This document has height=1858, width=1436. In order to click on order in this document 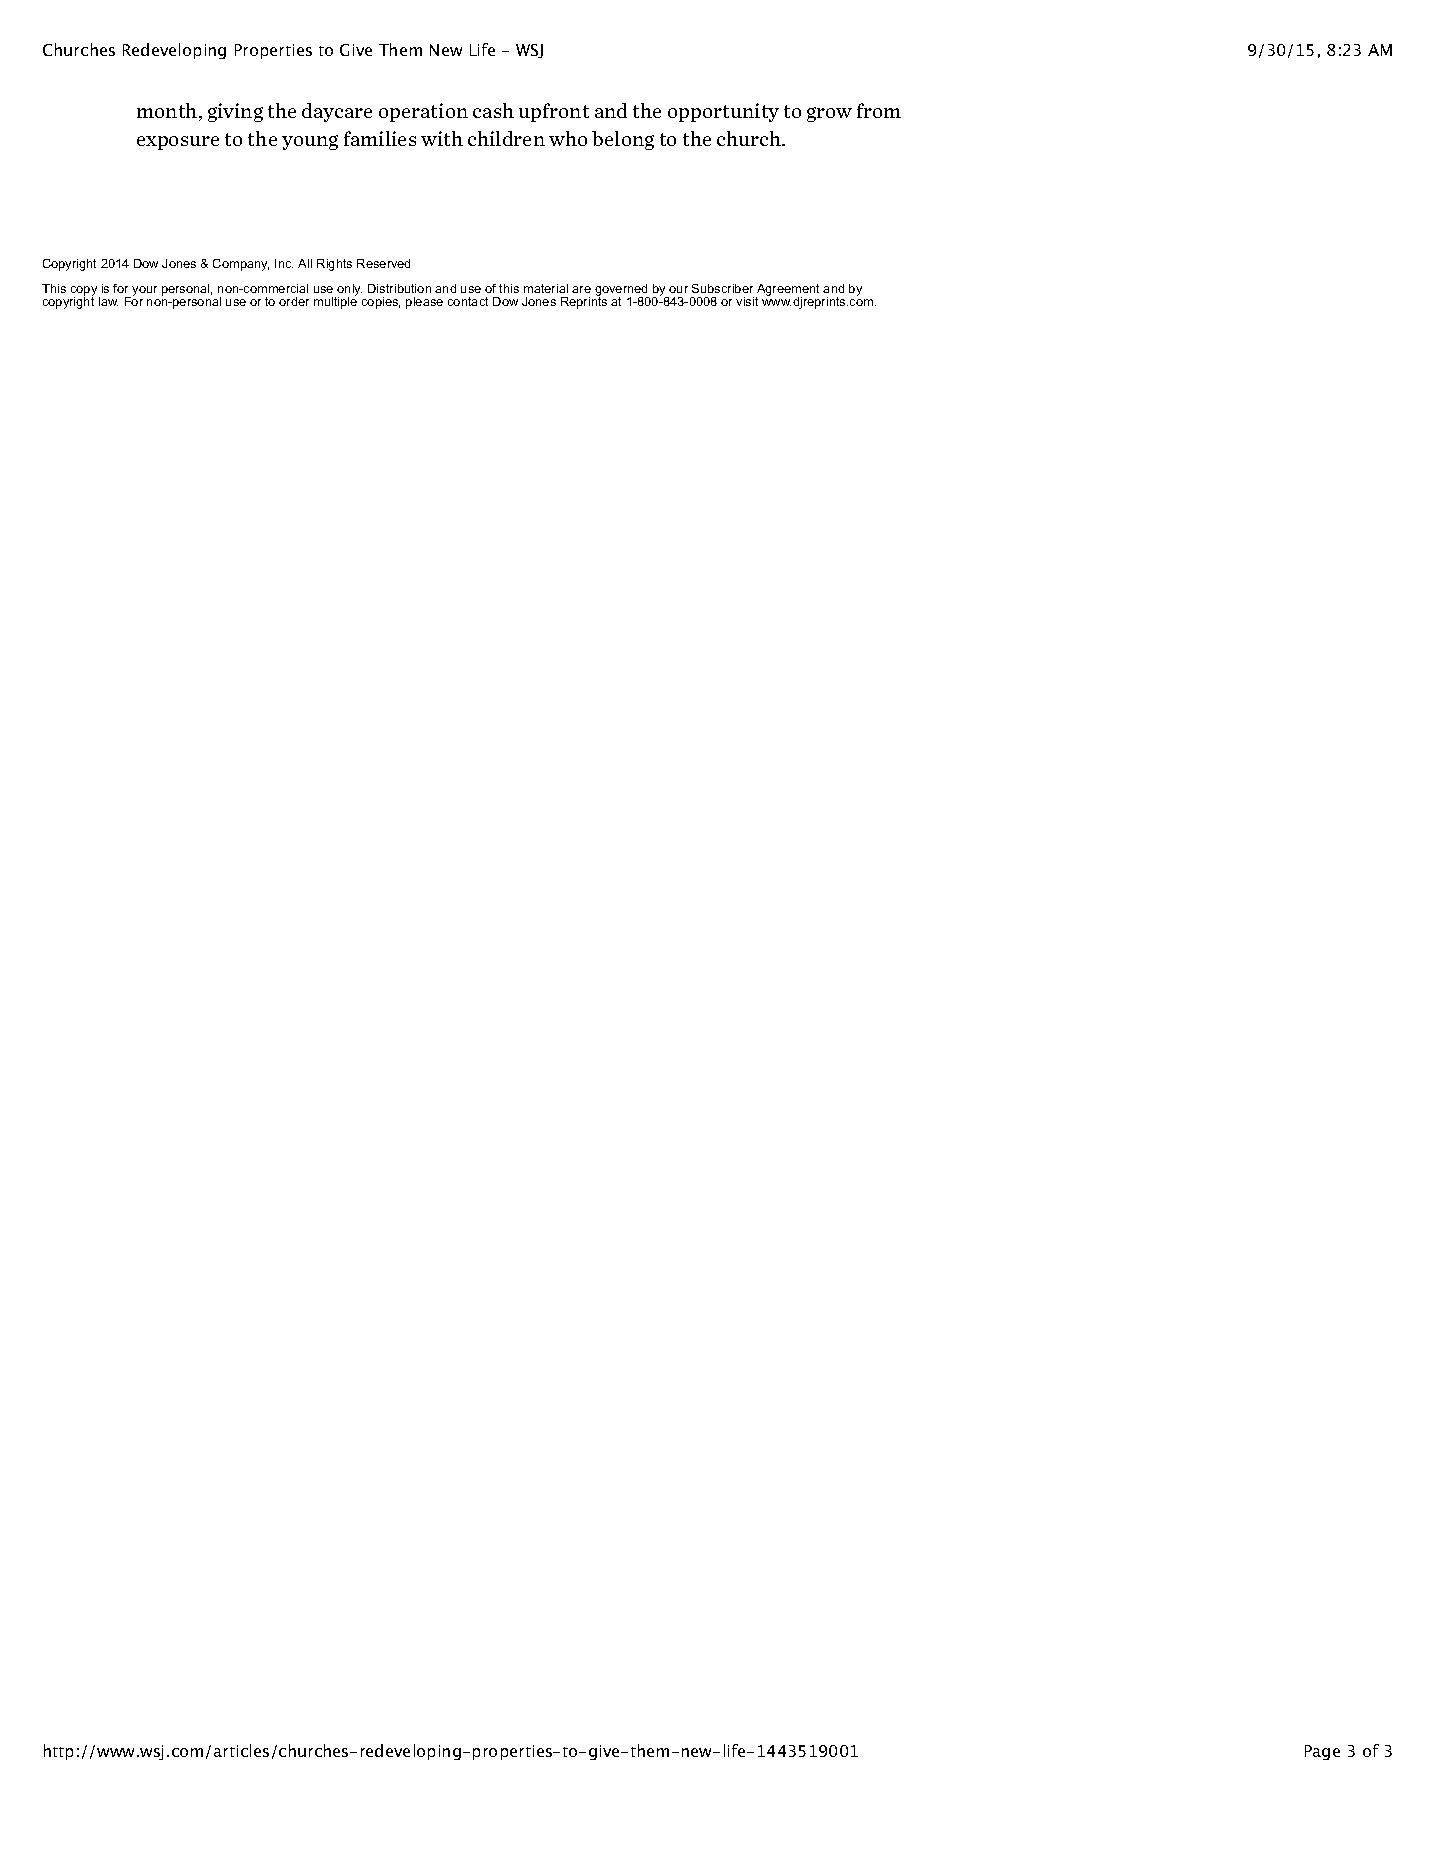, I will do `click(294, 301)`.
